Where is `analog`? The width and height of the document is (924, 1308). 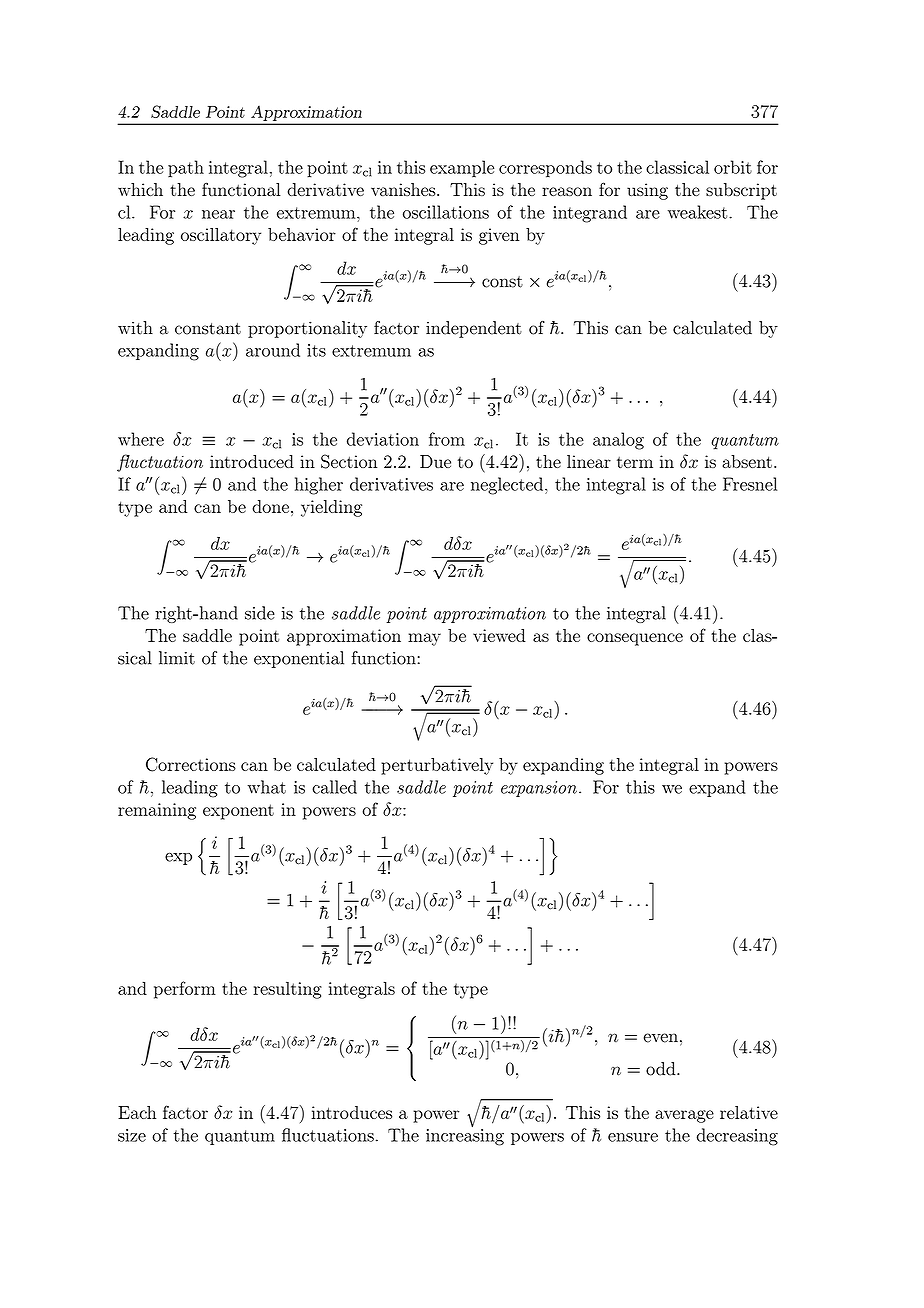 analog is located at coordinates (618, 441).
